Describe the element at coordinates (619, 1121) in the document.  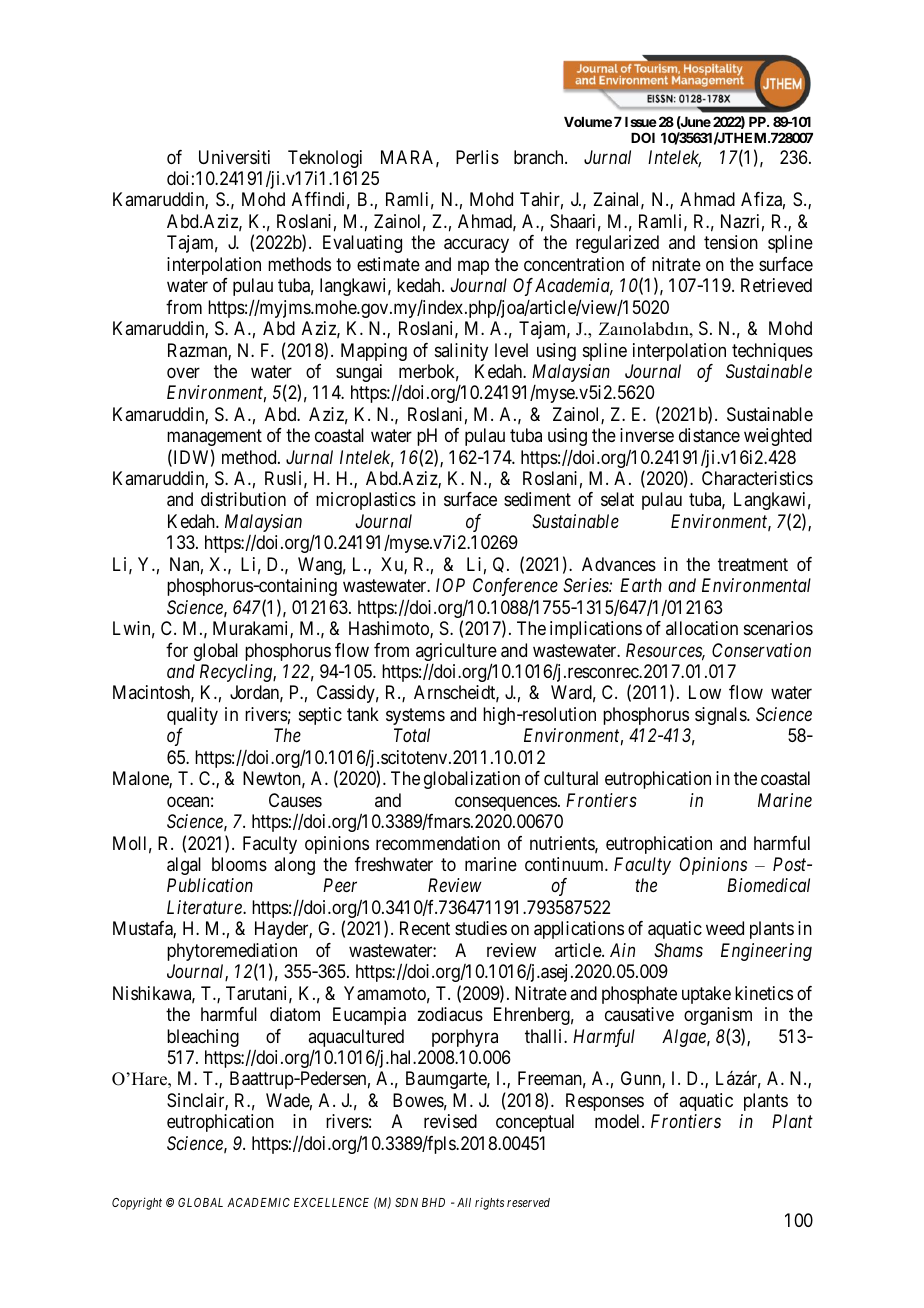
I see `model` at that location.
